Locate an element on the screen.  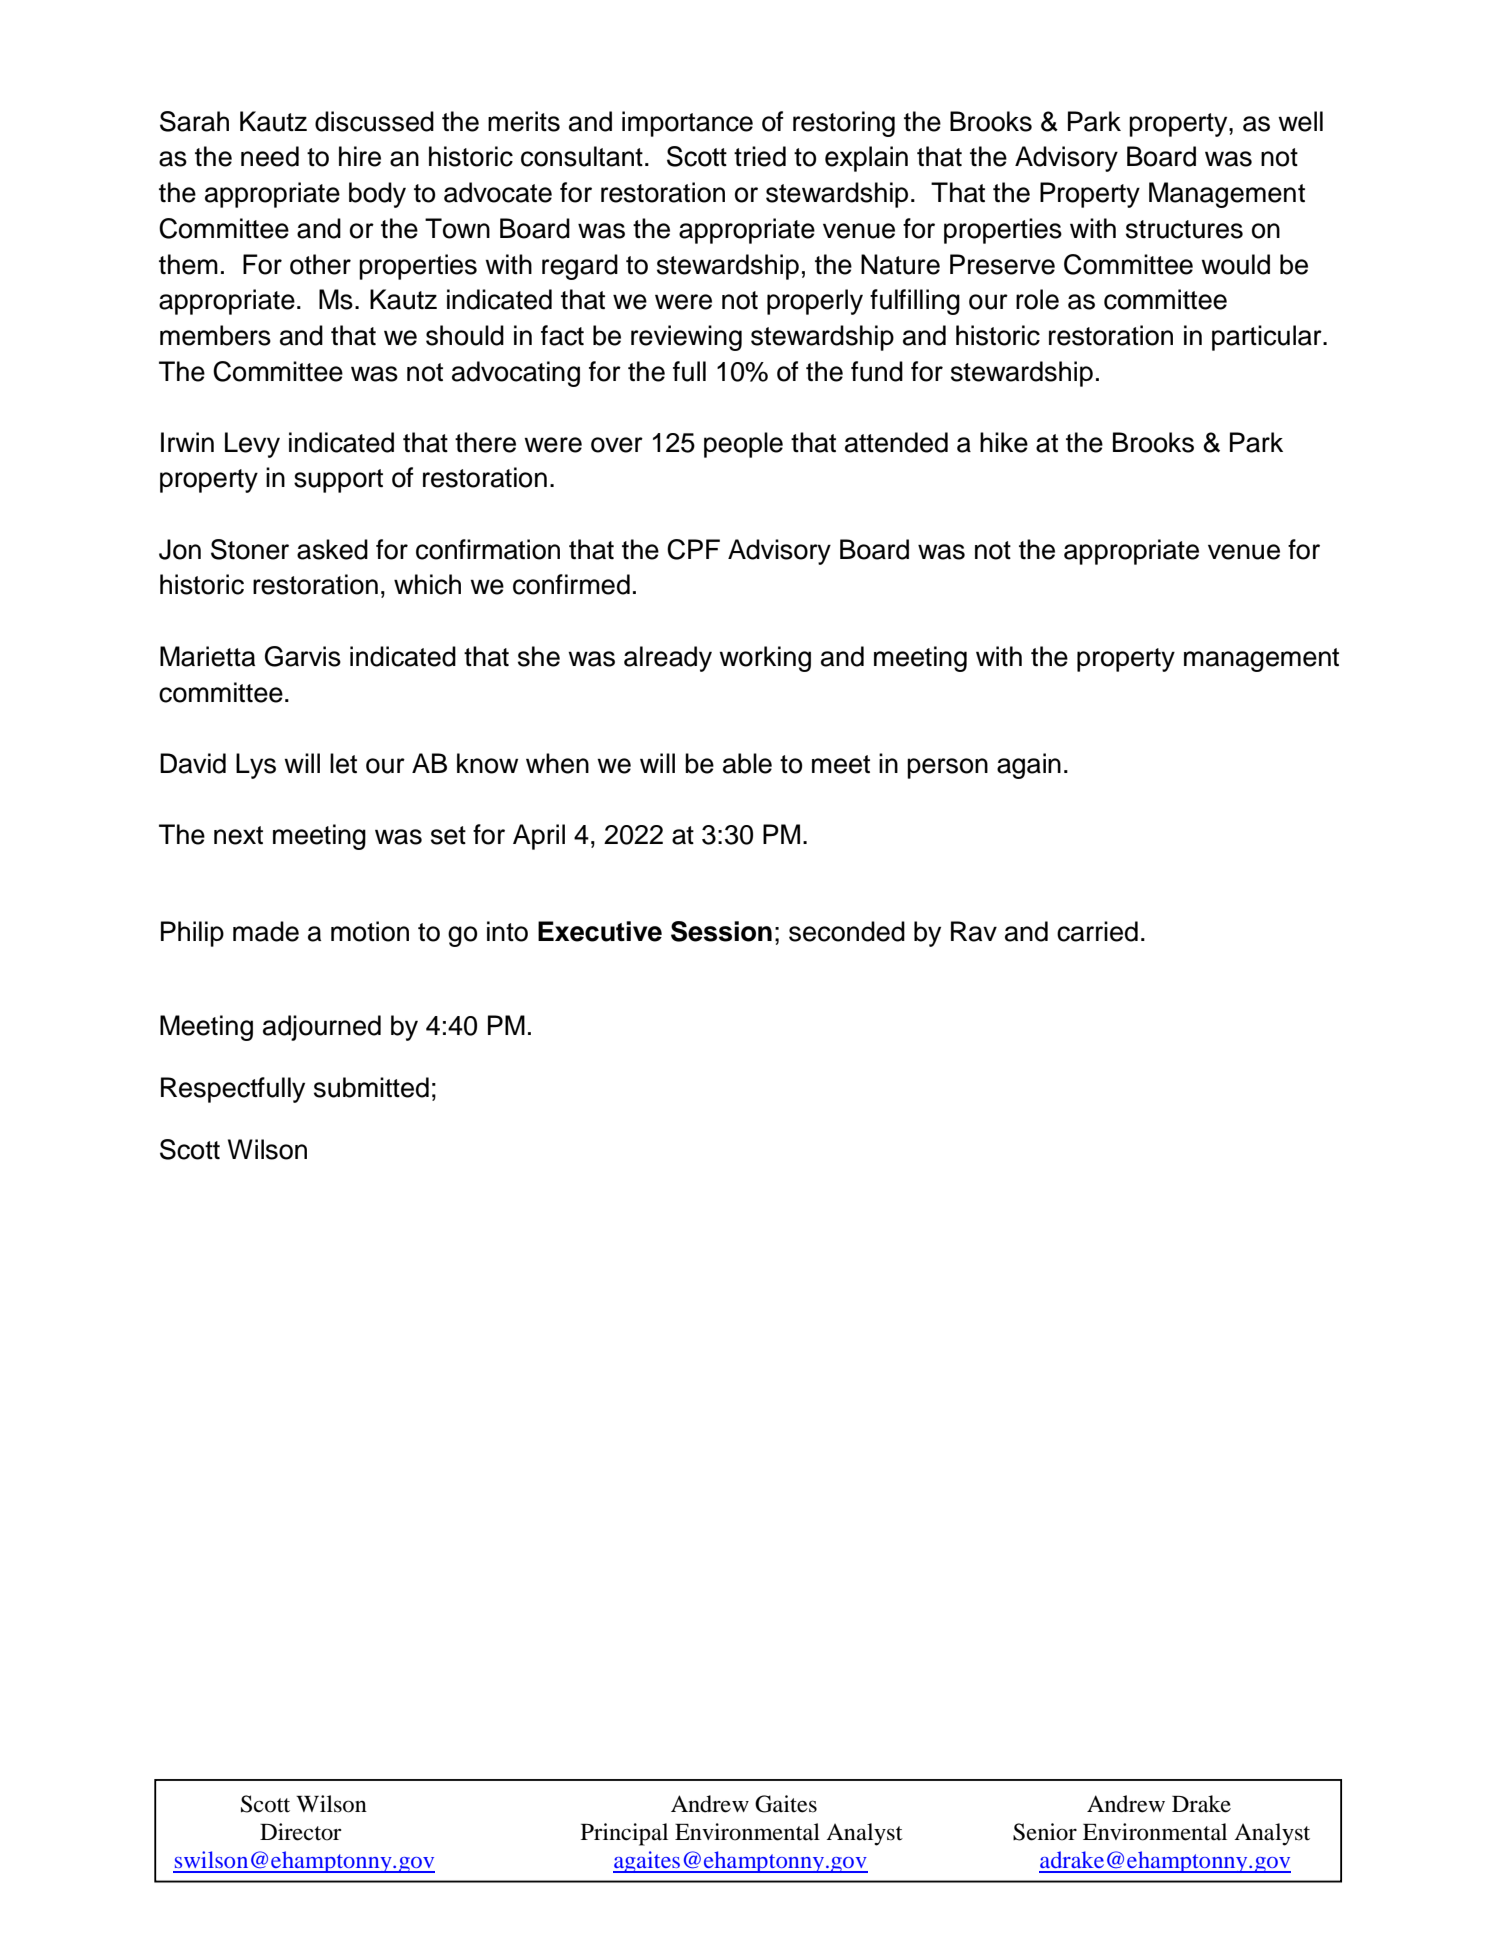
working is located at coordinates (765, 659).
